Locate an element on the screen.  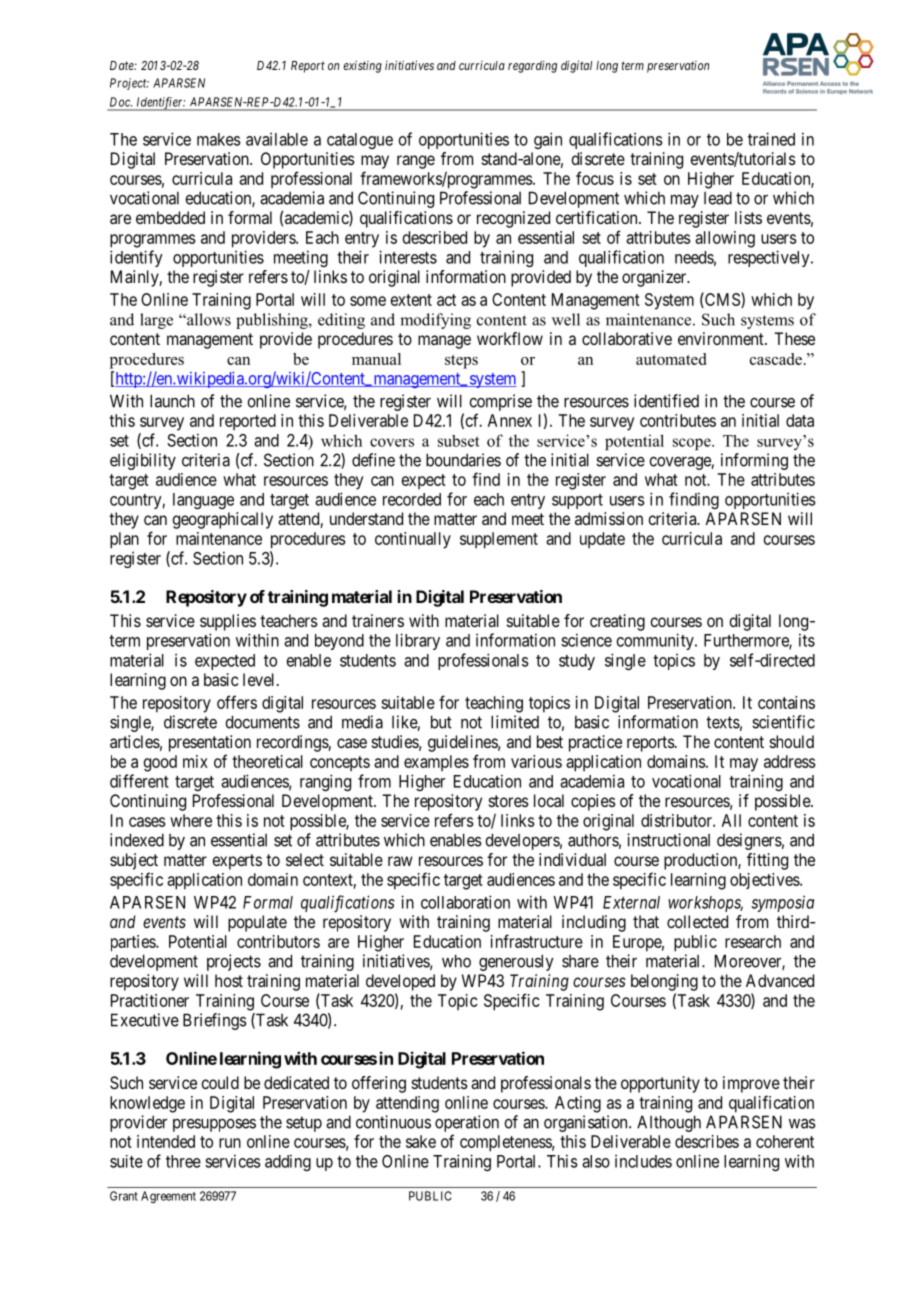
Identifier is located at coordinates (160, 104).
